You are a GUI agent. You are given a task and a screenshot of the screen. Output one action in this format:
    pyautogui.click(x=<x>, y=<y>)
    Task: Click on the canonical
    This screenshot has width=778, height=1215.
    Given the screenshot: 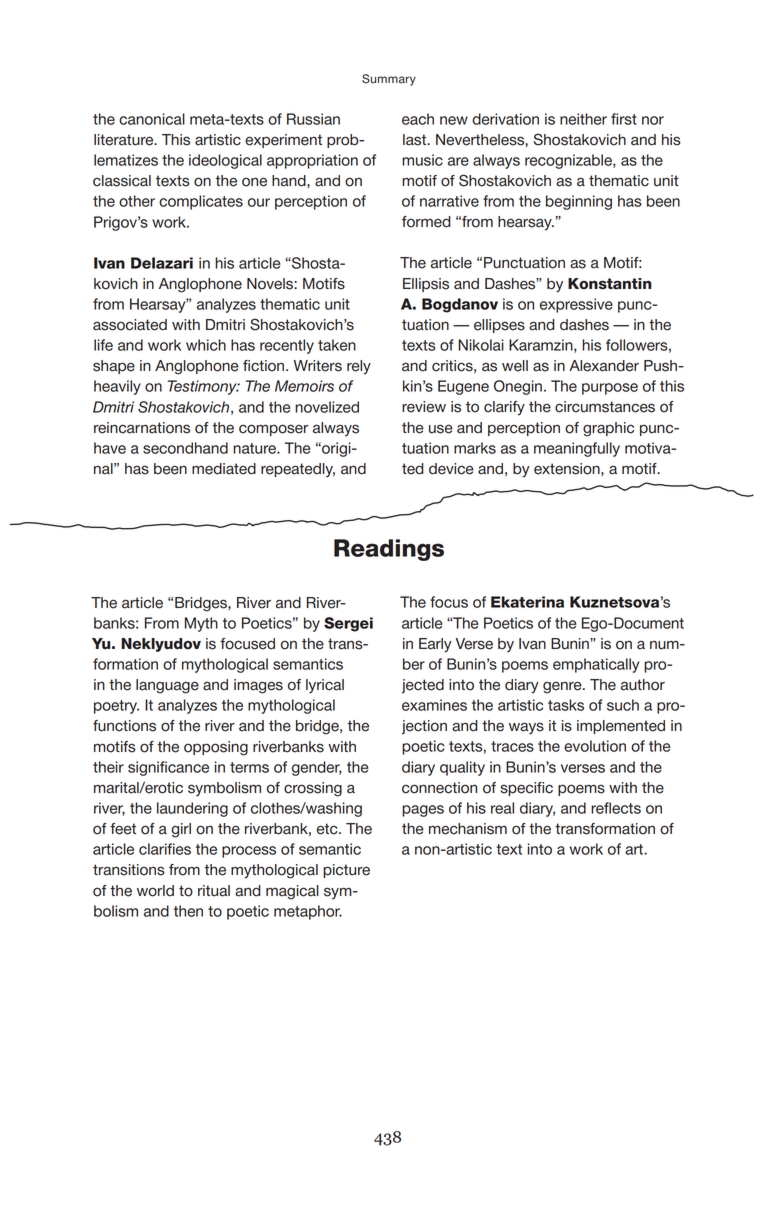 What is the action you would take?
    pyautogui.click(x=152, y=119)
